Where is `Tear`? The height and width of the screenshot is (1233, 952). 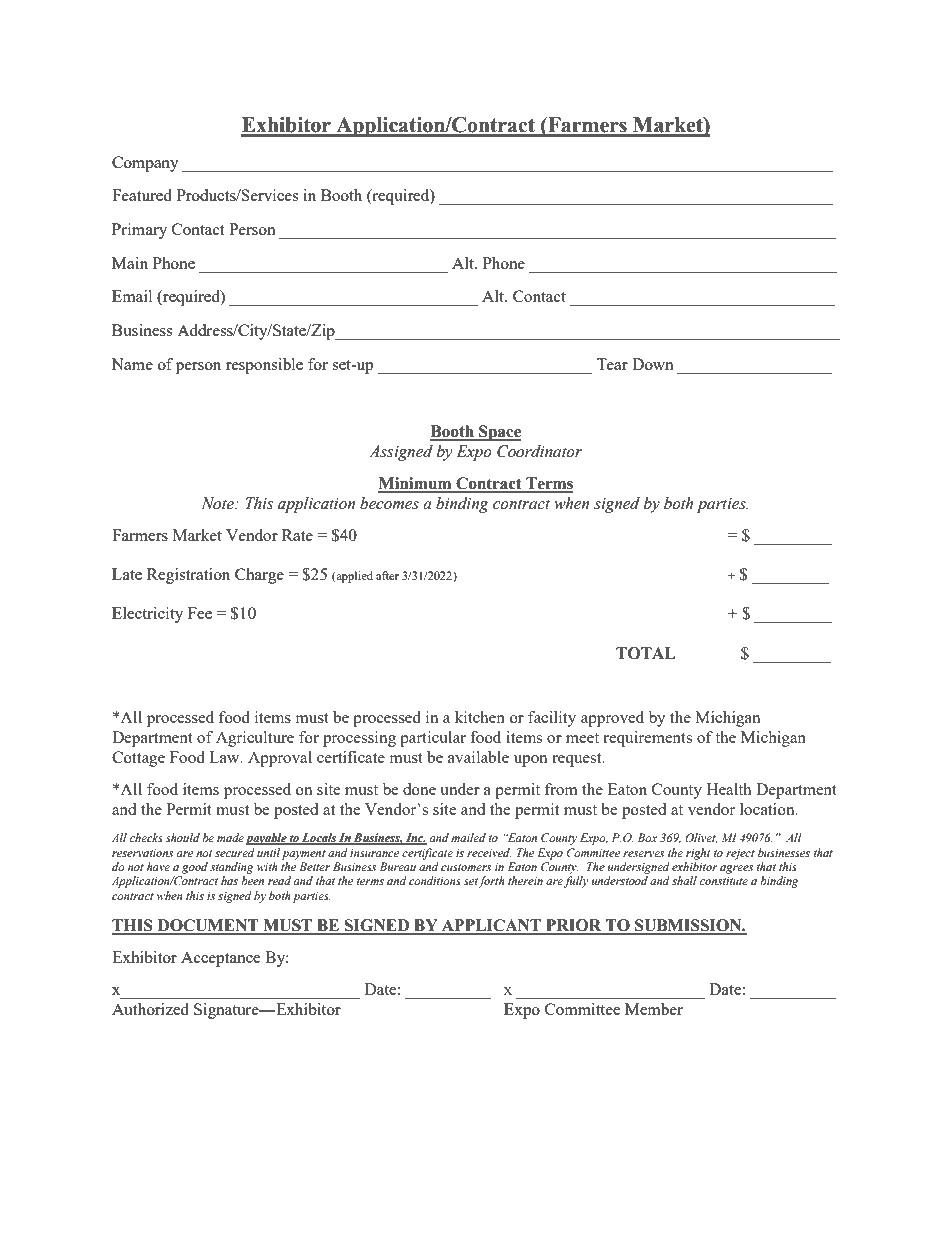
Tear is located at coordinates (612, 364).
